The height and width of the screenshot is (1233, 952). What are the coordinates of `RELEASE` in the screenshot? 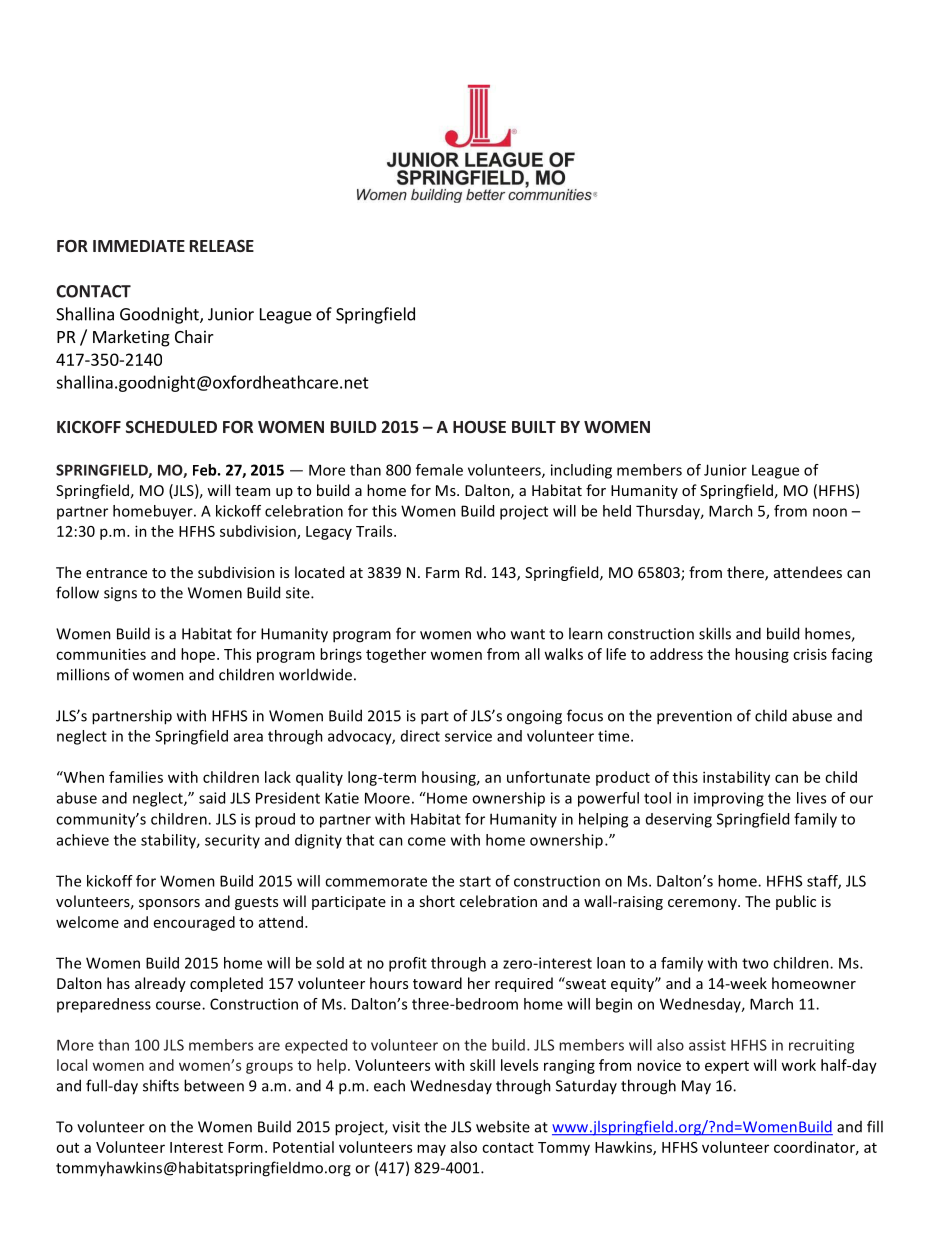 It's located at (222, 246).
